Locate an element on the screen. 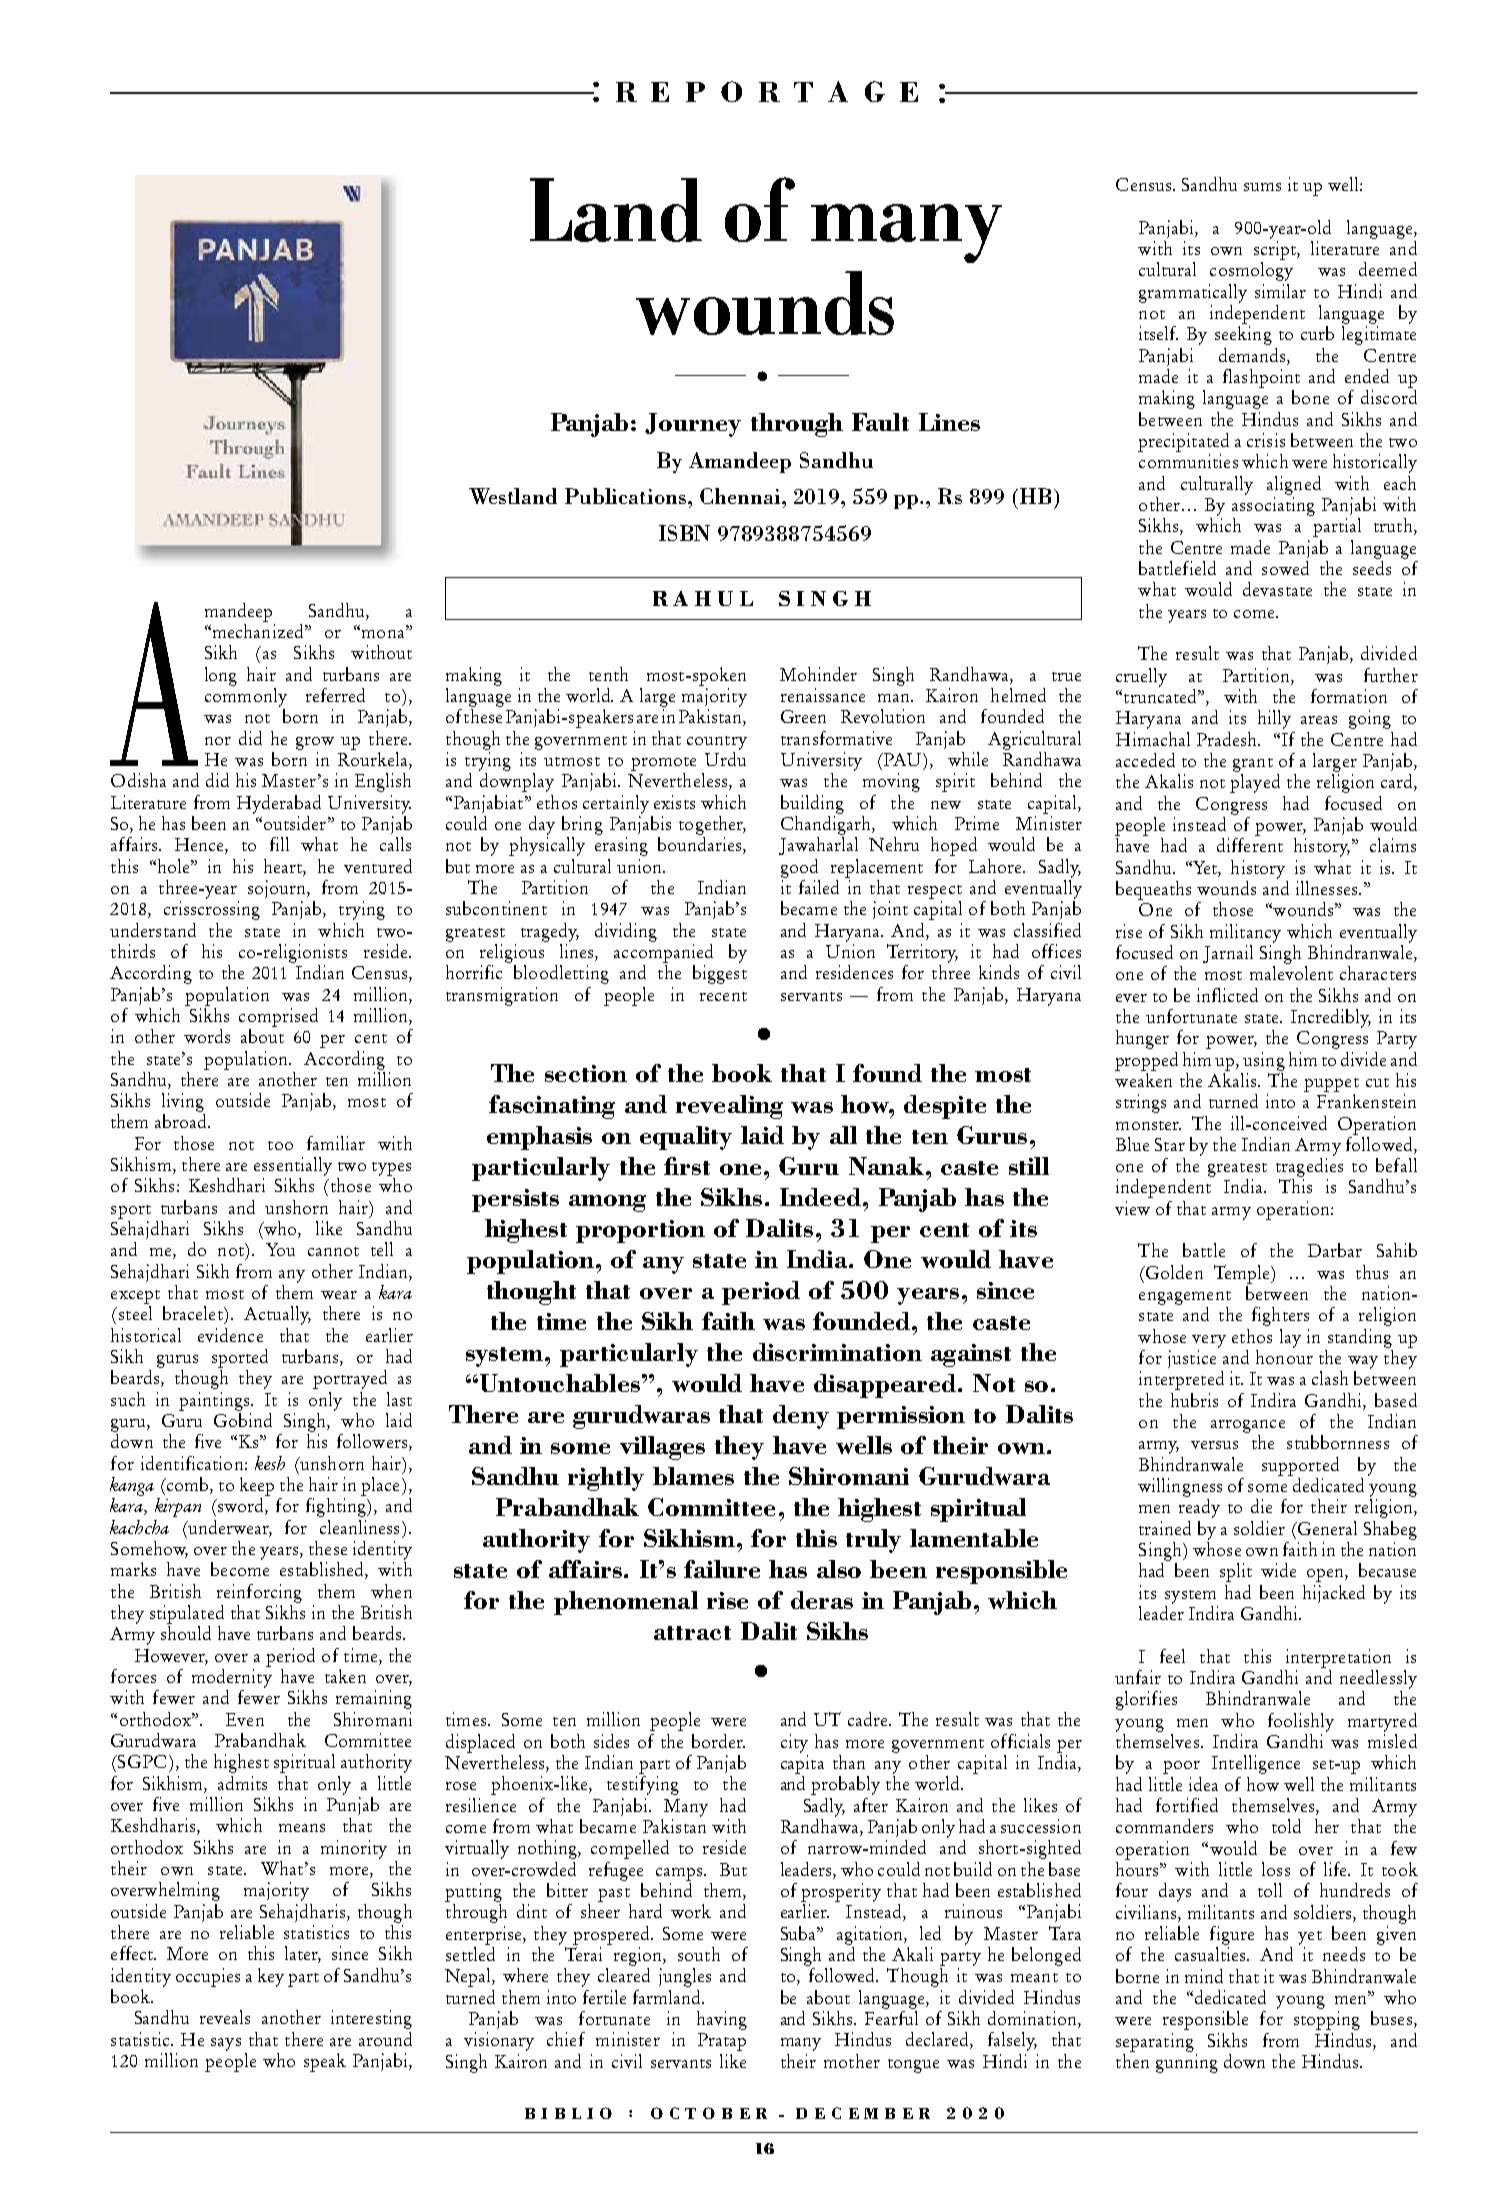  script is located at coordinates (1276, 250).
